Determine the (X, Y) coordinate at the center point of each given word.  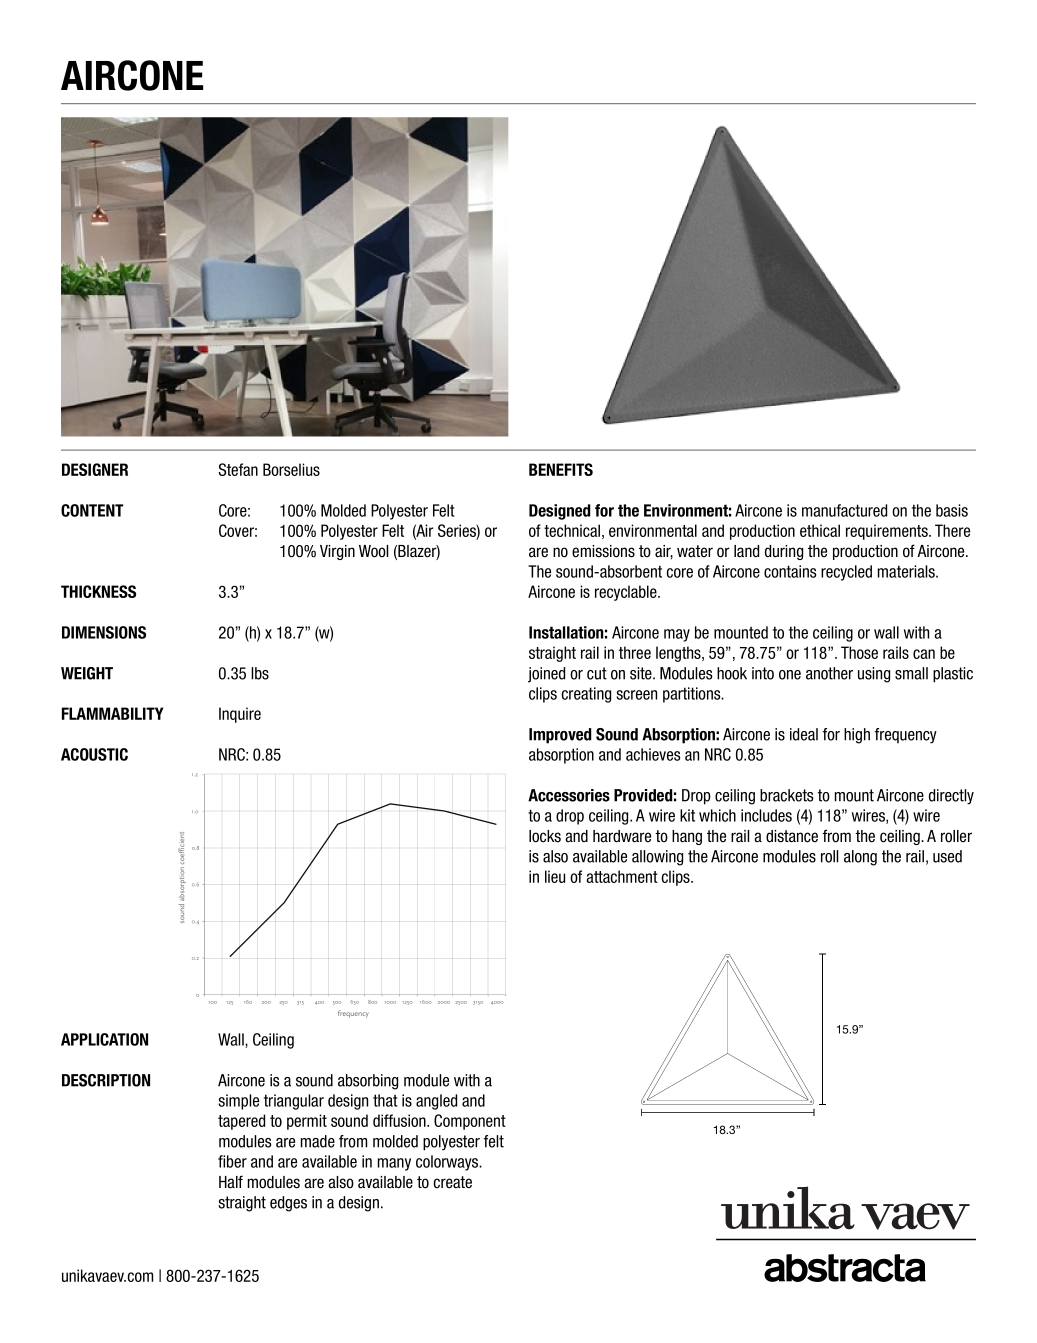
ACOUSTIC (94, 754)
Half (231, 1181)
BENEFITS (561, 469)
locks (545, 836)
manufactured (844, 510)
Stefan (238, 469)
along (860, 858)
